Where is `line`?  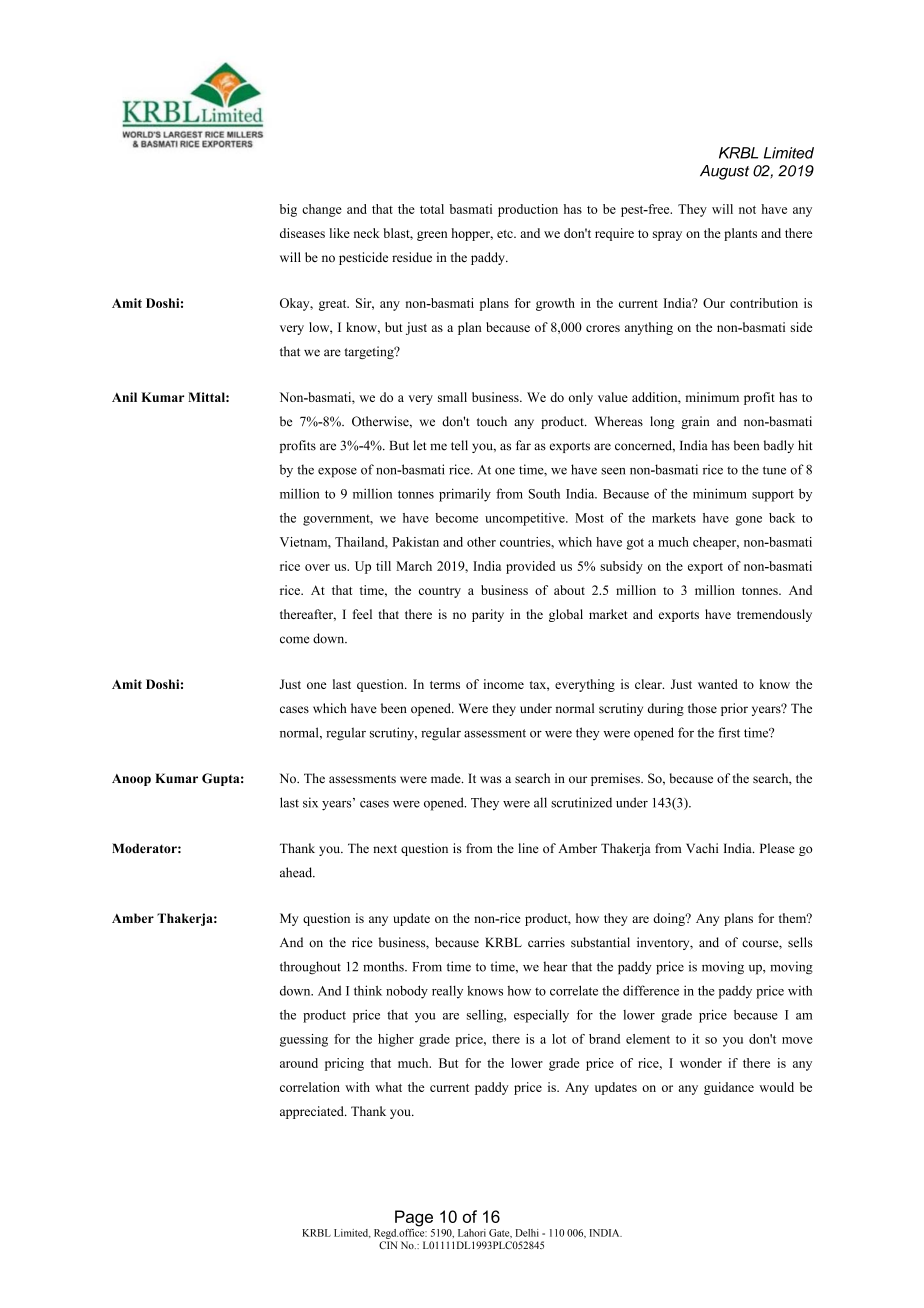 line is located at coordinates (528, 848).
